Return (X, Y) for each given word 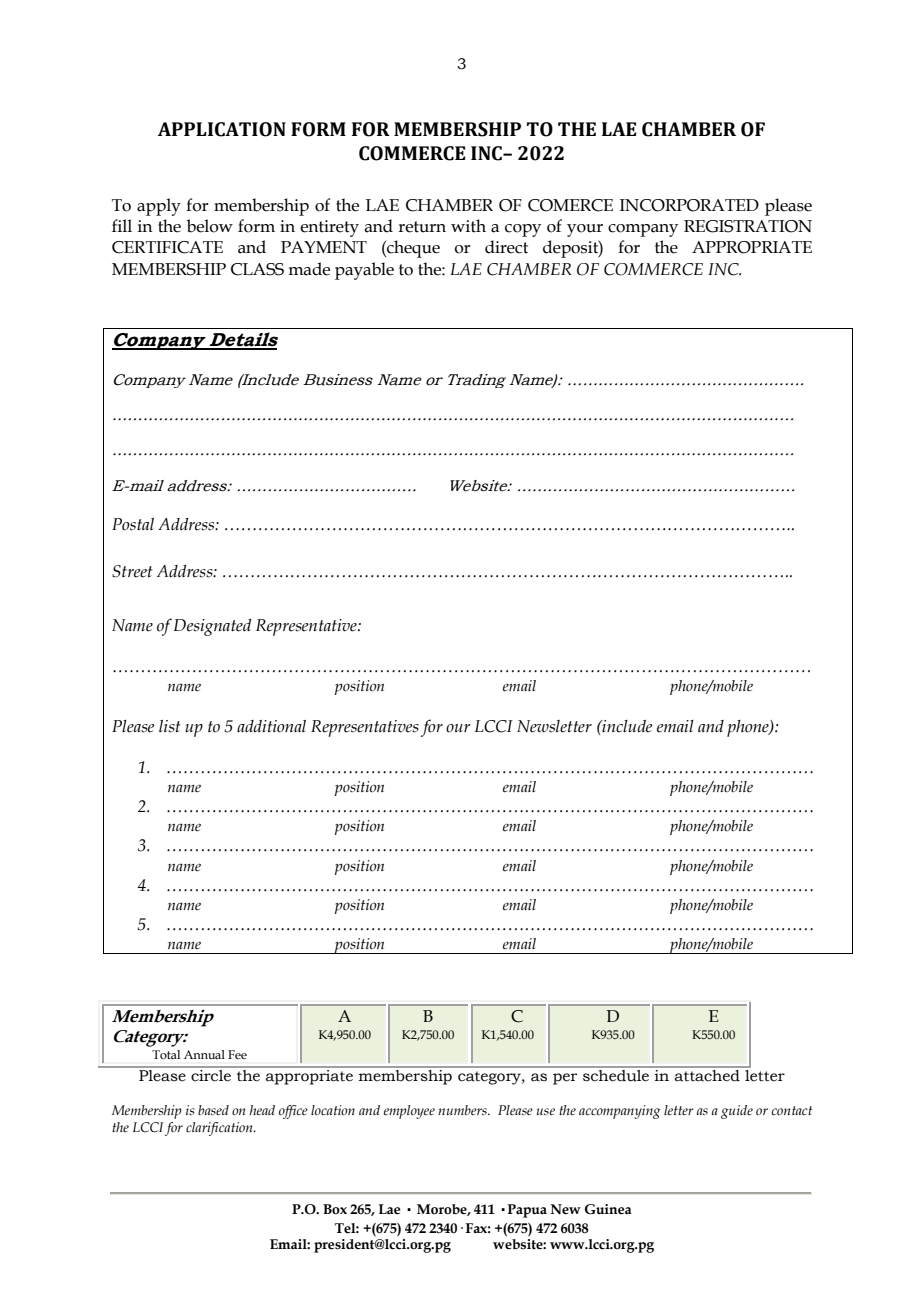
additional (271, 726)
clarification (220, 1129)
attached (707, 1075)
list (170, 726)
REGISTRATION (748, 226)
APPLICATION (222, 129)
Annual (204, 1054)
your (585, 230)
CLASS (257, 269)
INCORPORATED (689, 205)
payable (364, 271)
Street (132, 571)
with (468, 226)
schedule (616, 1075)
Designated (213, 627)
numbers (463, 1110)
